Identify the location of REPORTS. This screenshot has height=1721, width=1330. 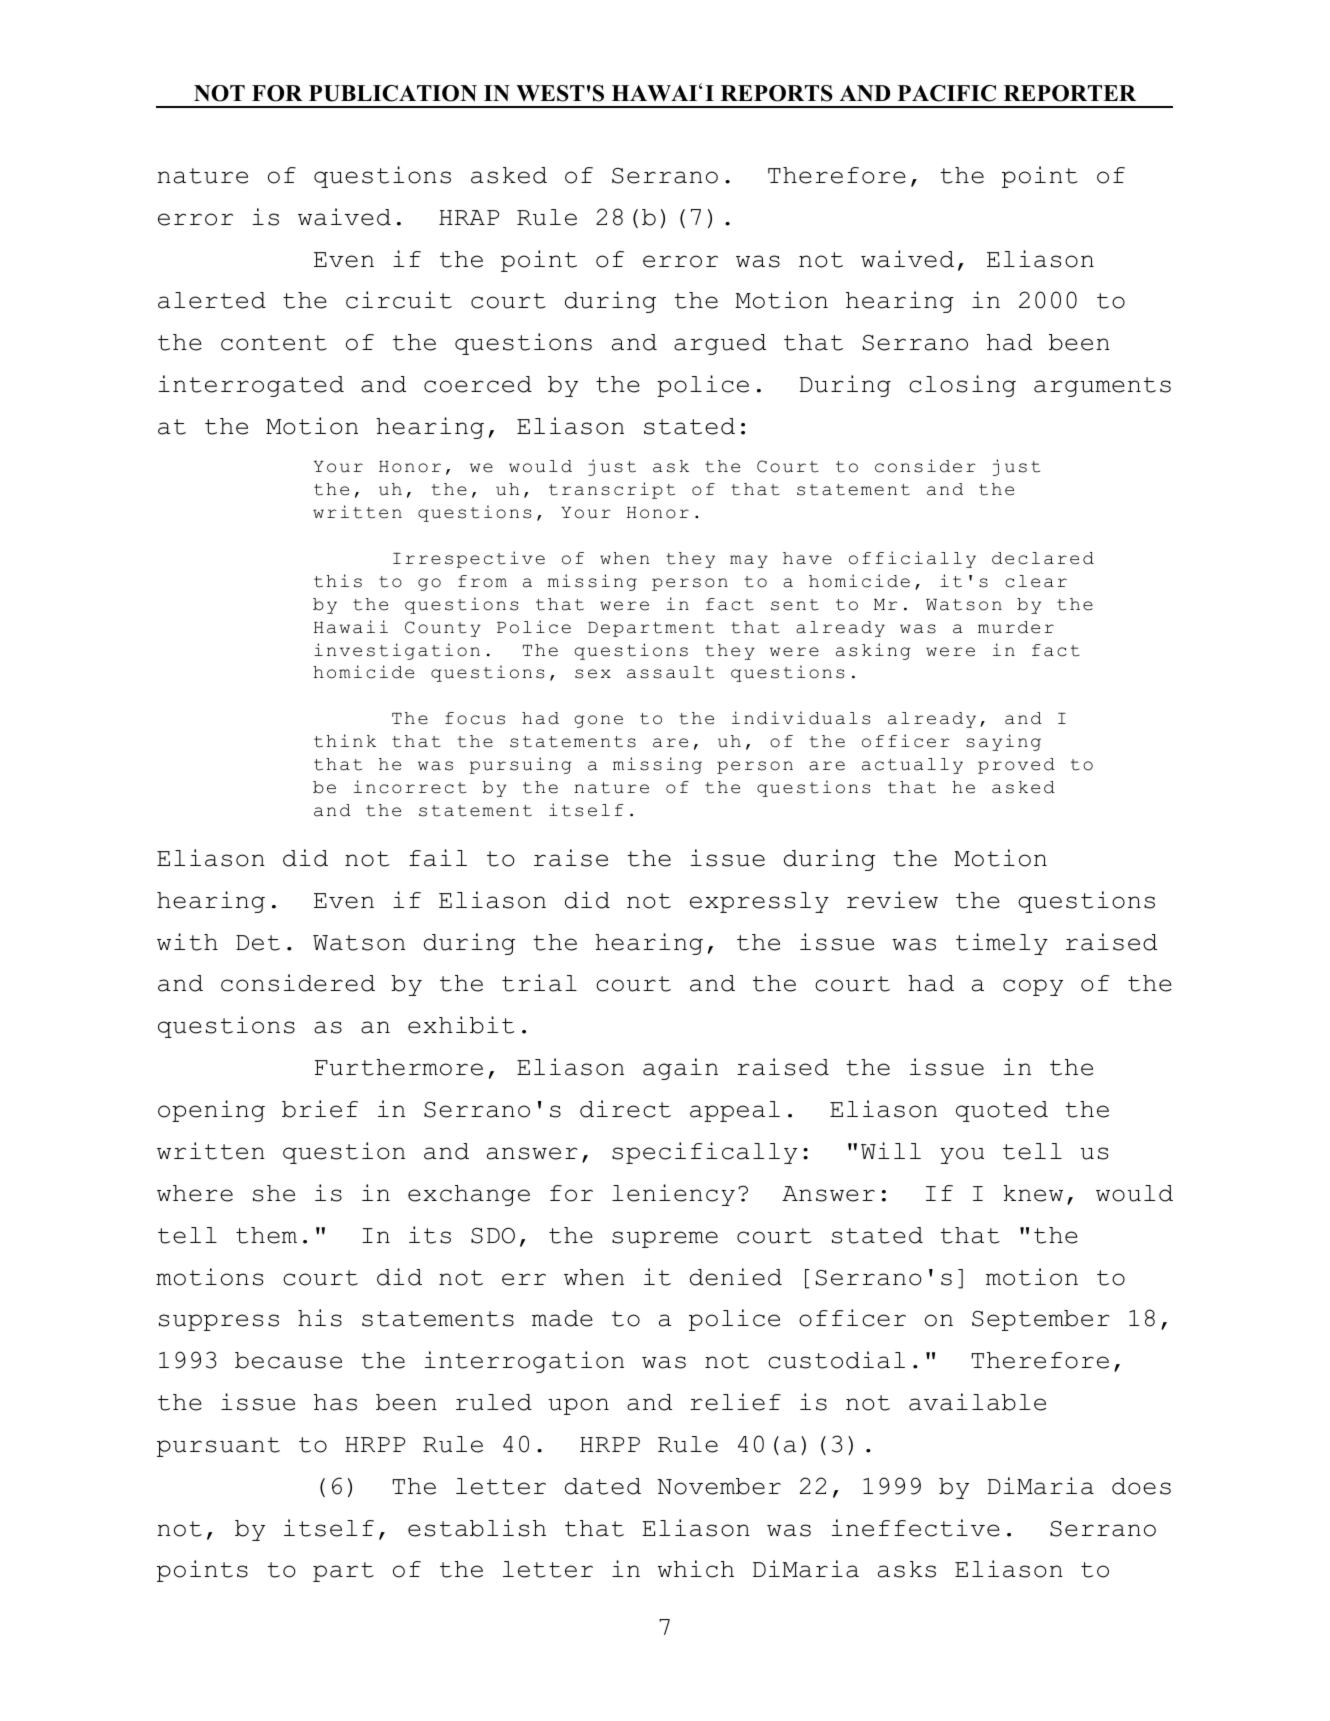
(777, 93).
